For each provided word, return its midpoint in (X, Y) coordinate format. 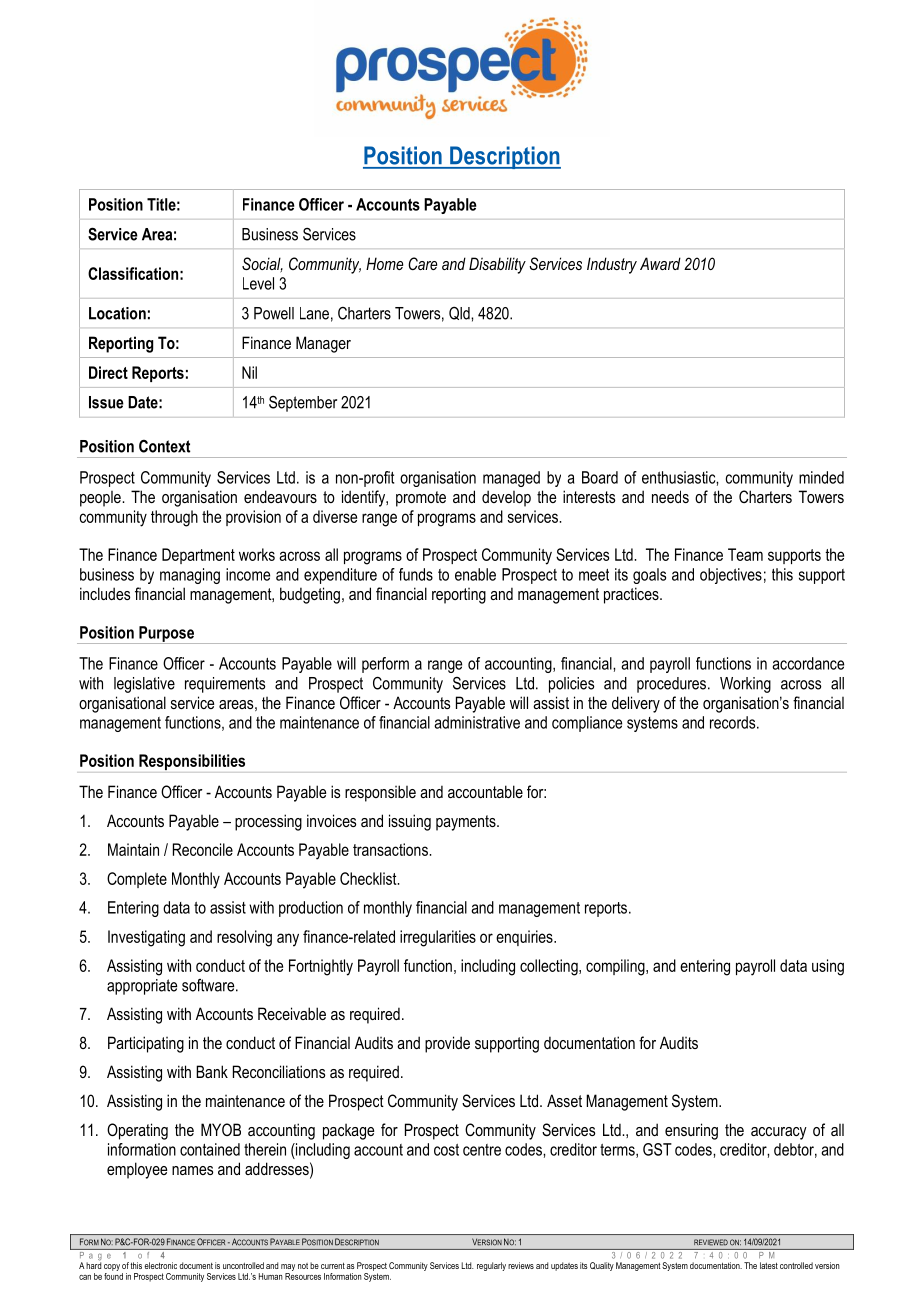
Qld (460, 313)
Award (660, 263)
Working (745, 685)
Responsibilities (192, 762)
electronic (160, 1265)
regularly (491, 1266)
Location (117, 313)
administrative (477, 722)
